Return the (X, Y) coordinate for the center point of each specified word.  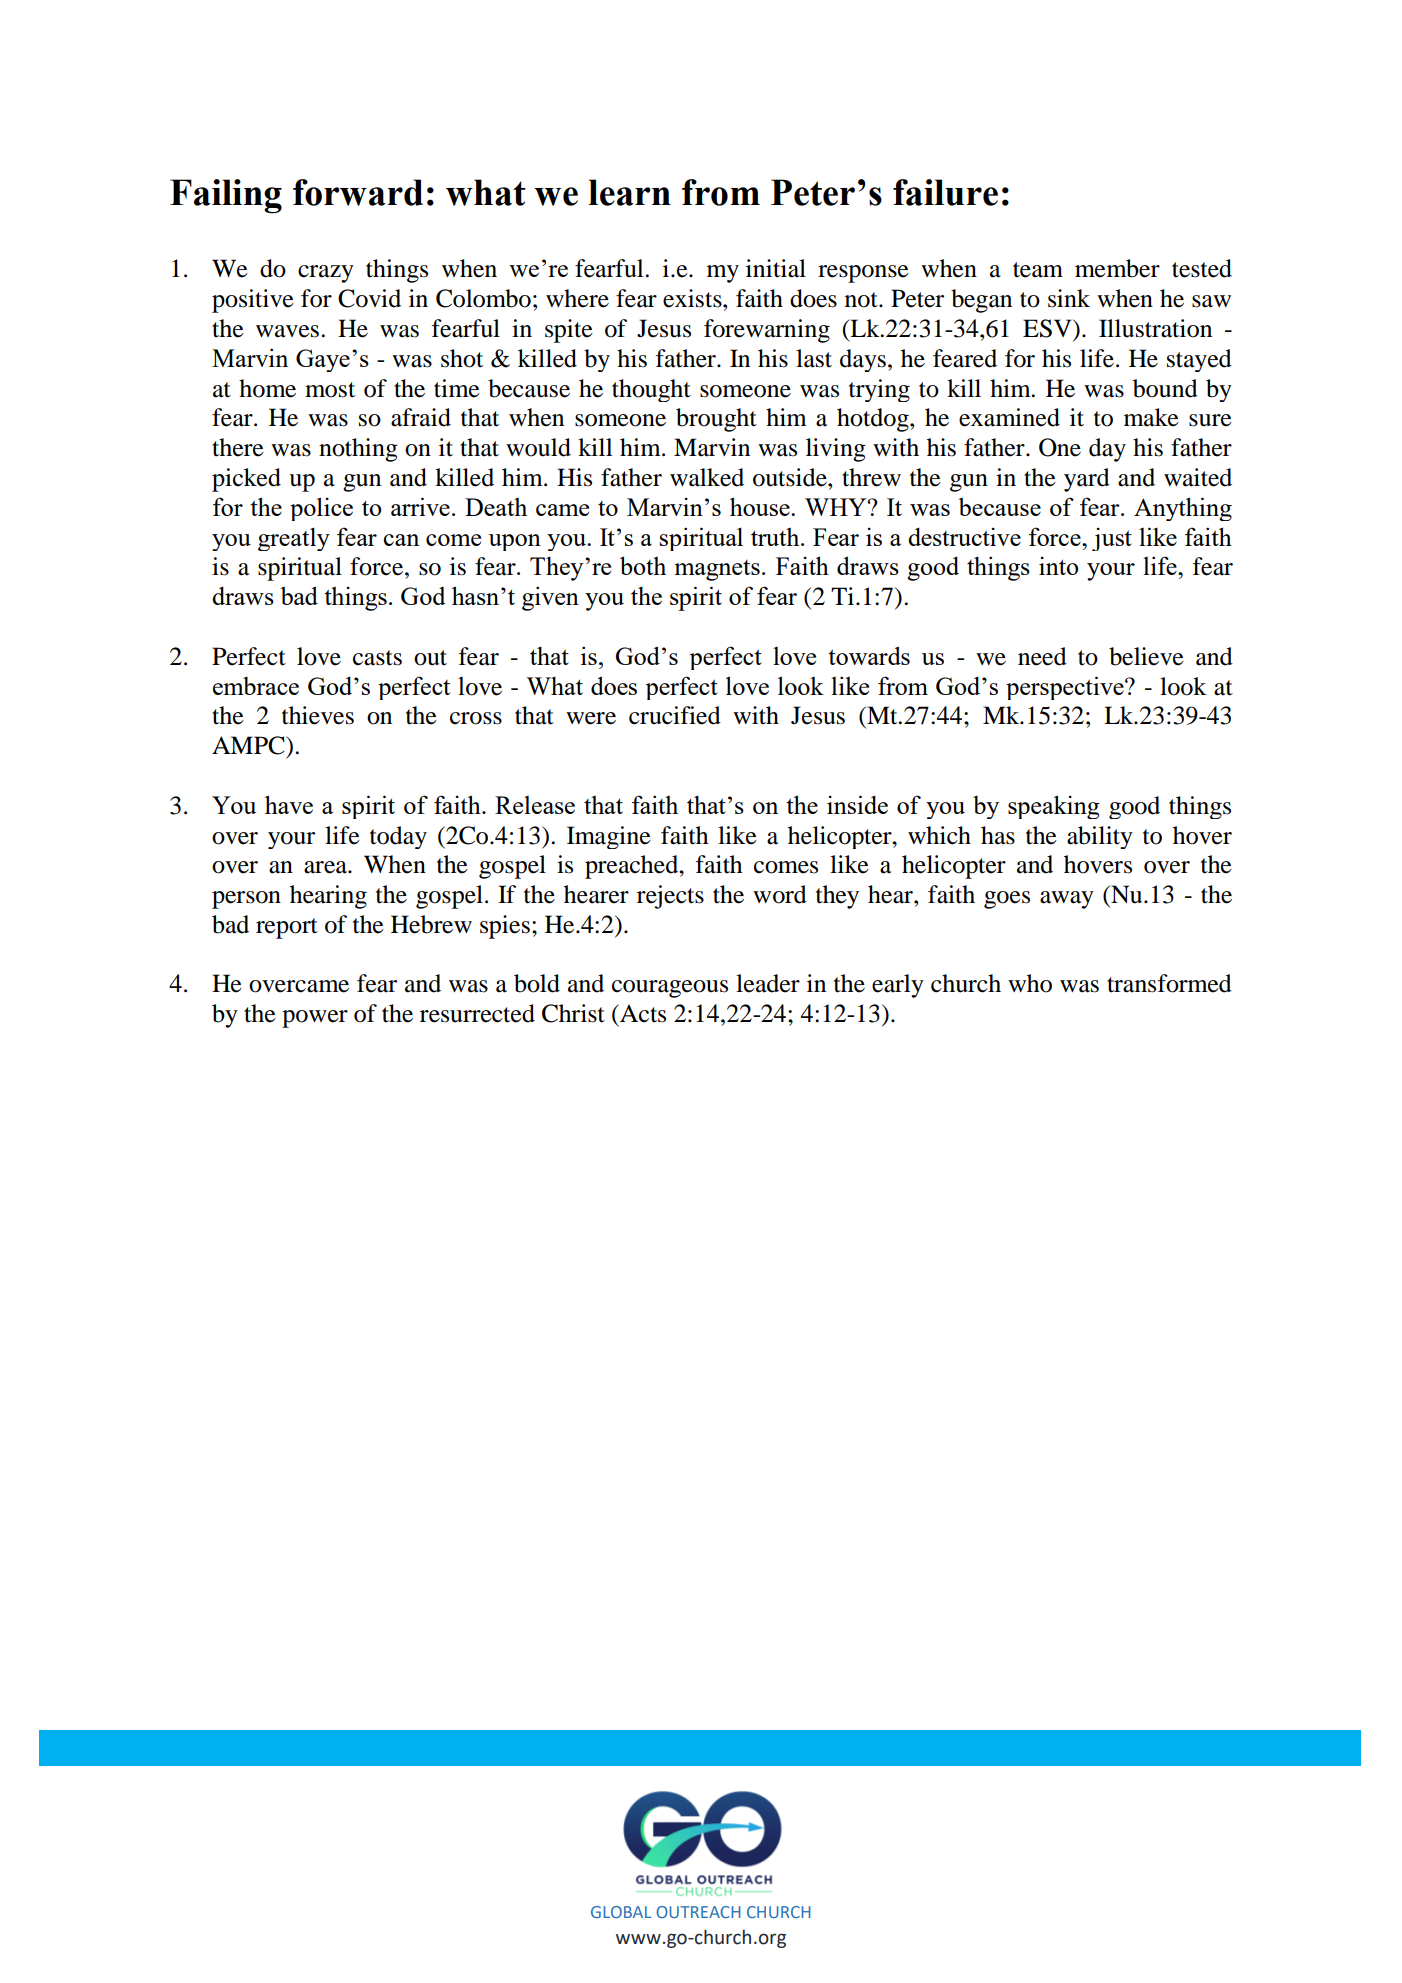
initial (776, 268)
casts (377, 658)
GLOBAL (621, 1912)
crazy (326, 274)
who (1030, 983)
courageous (670, 989)
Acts (642, 1013)
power (315, 1019)
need (1042, 656)
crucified (675, 715)
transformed (1169, 983)
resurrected (477, 1013)
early (898, 986)
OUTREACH (699, 1912)
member (1117, 268)
